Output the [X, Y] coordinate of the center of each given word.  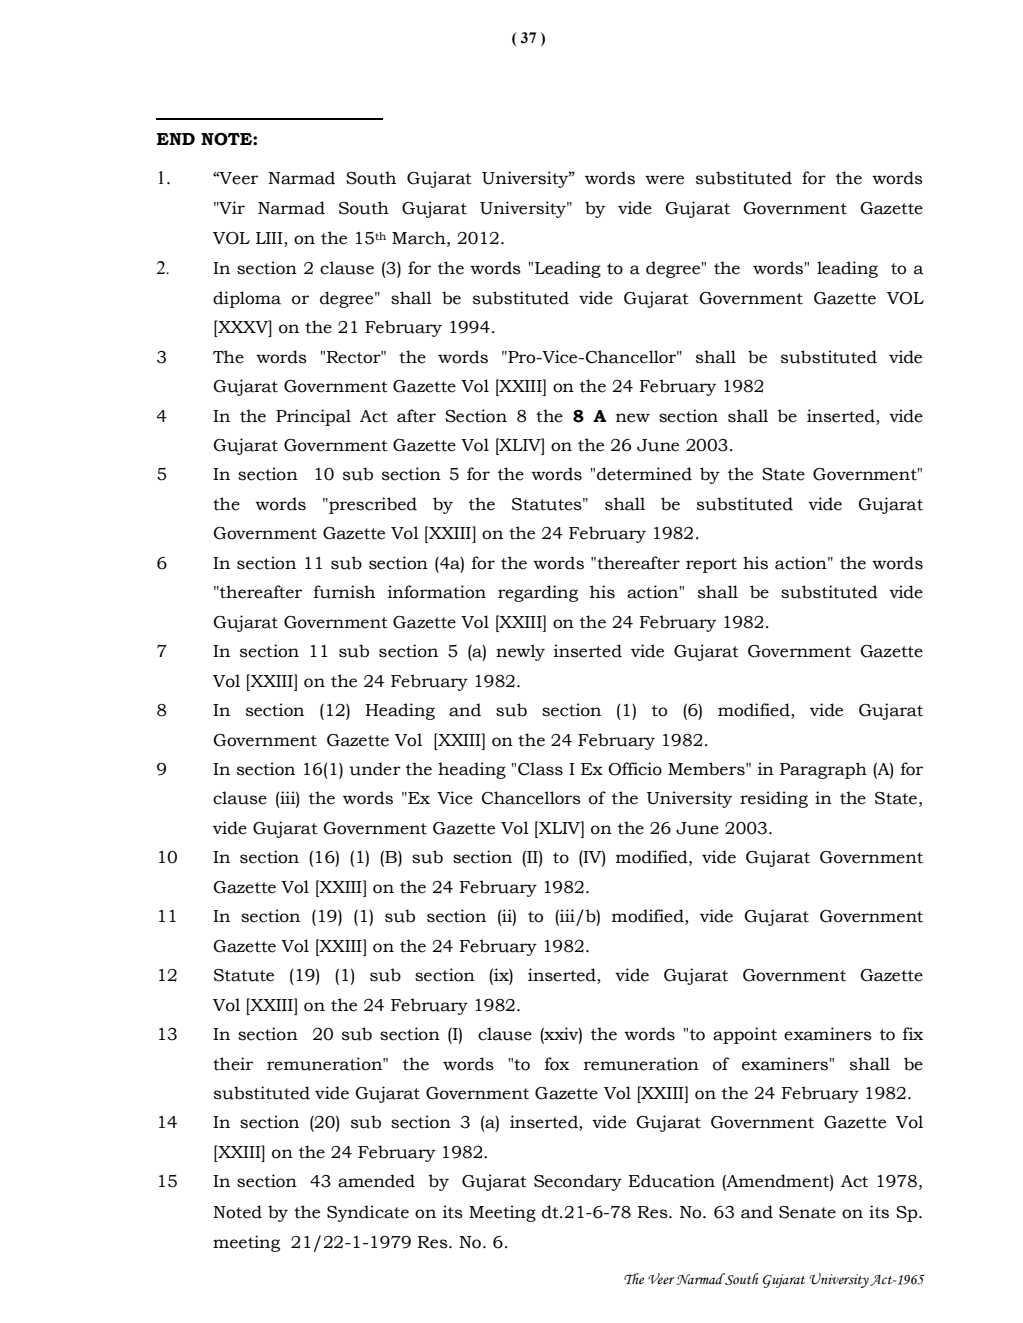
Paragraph [823, 770]
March [420, 238]
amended [376, 1181]
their [233, 1064]
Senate [807, 1212]
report [711, 565]
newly [520, 652]
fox [557, 1064]
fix [913, 1033]
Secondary [578, 1182]
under [375, 769]
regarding [538, 593]
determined [644, 474]
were [664, 180]
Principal [313, 417]
